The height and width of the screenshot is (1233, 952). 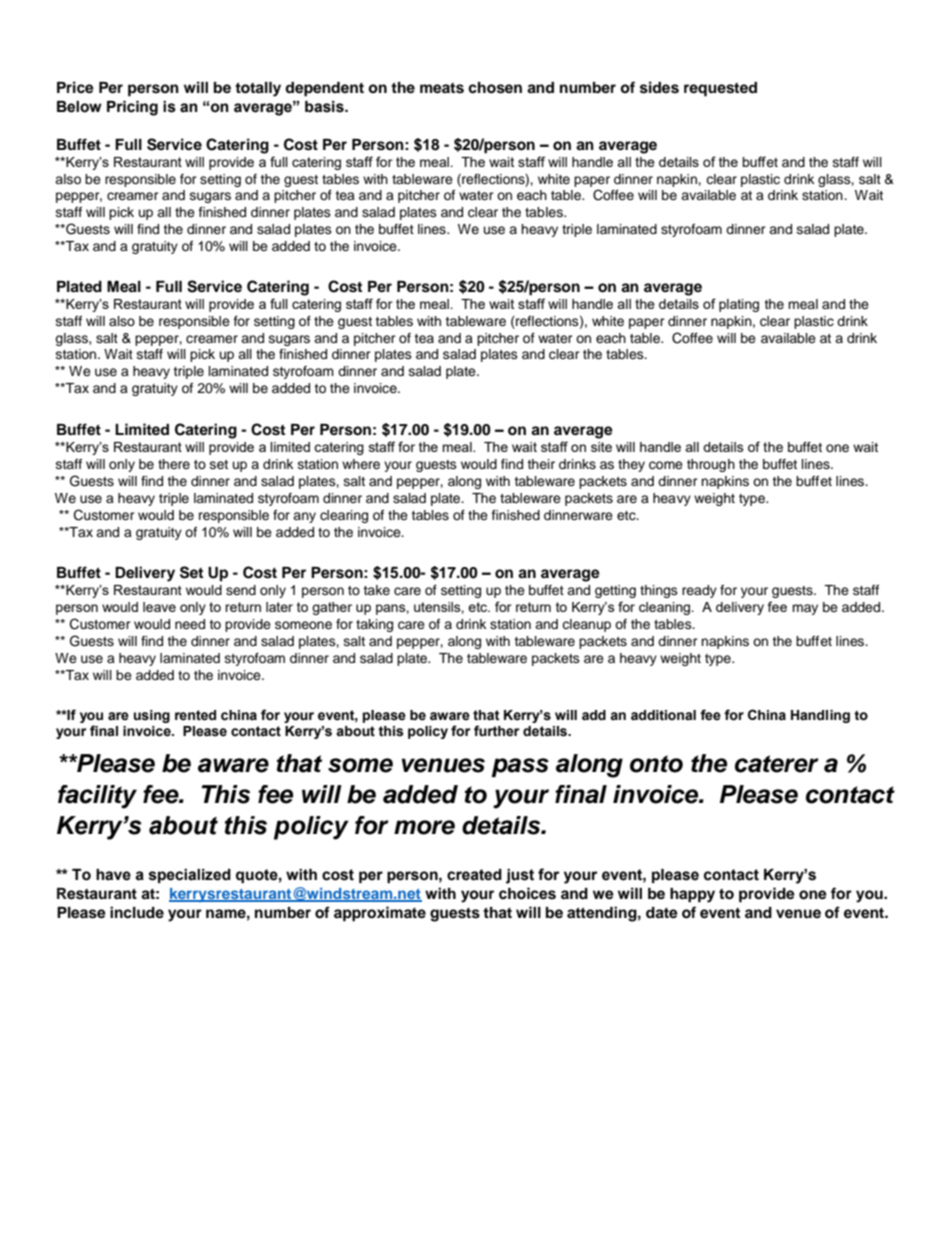 I want to click on site, so click(x=601, y=447).
